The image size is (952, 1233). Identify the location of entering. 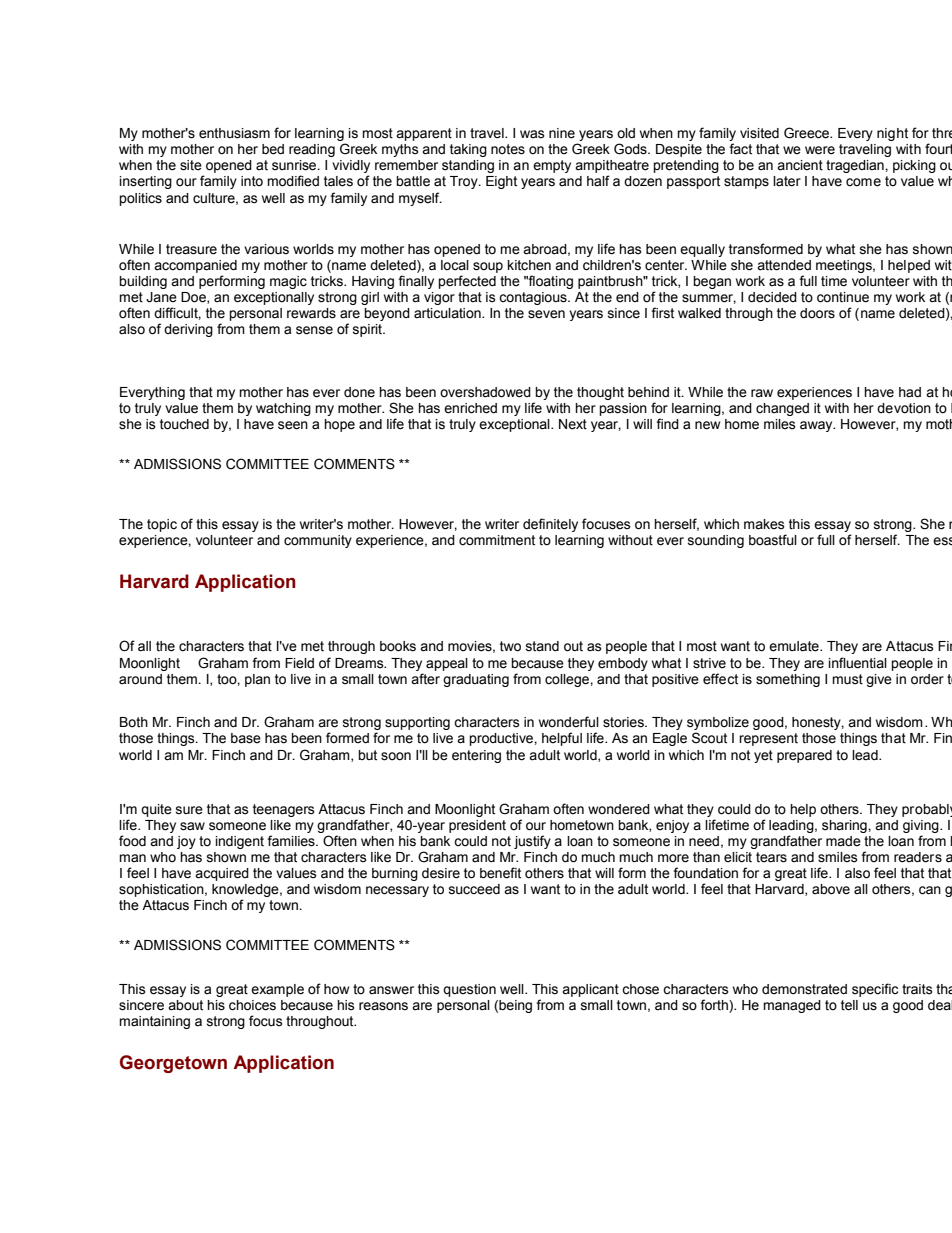
(476, 756).
